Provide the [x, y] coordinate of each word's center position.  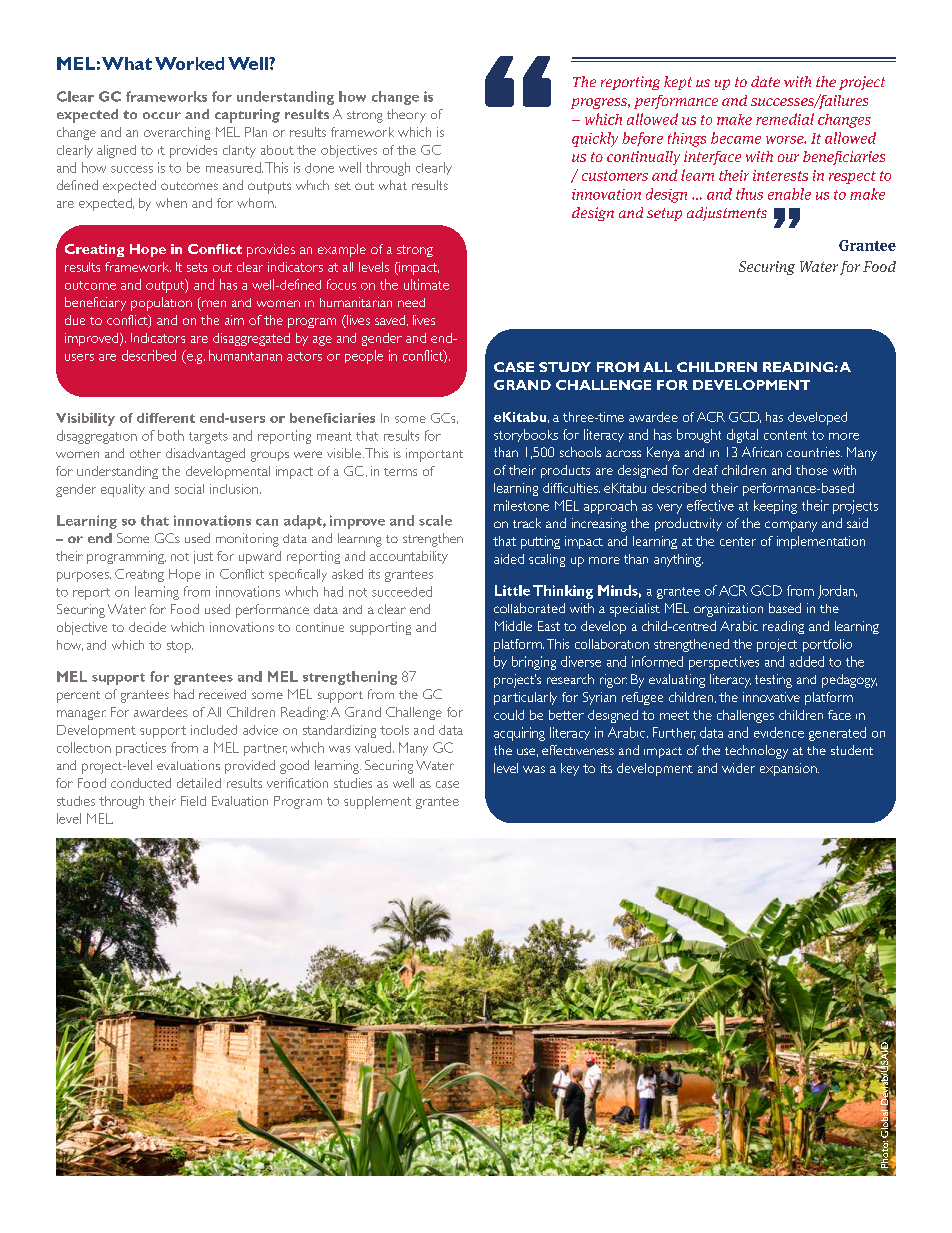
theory [406, 116]
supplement [377, 802]
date [765, 81]
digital [742, 436]
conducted [141, 783]
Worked [189, 63]
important [434, 455]
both [171, 435]
